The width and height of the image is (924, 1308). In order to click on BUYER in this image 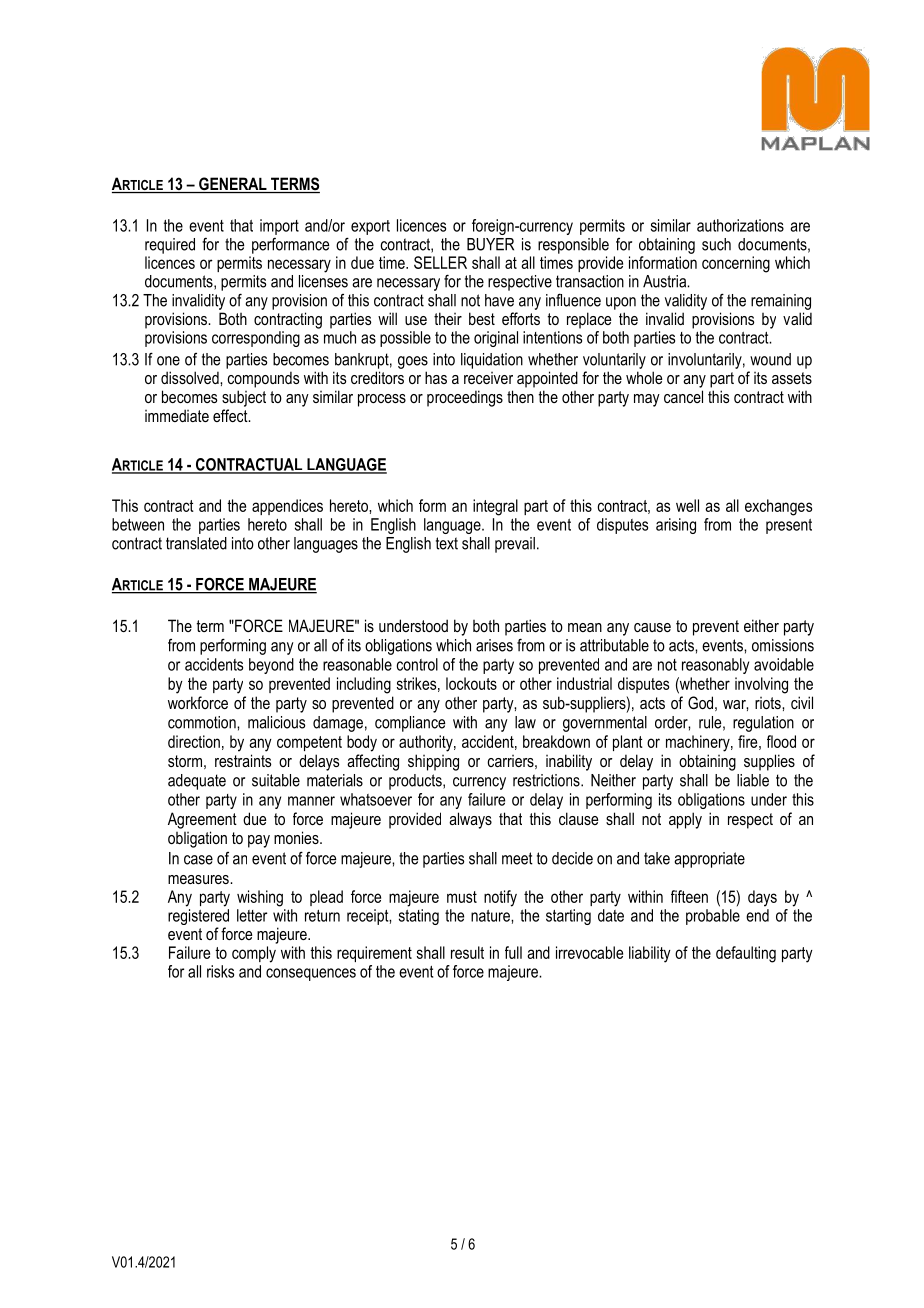, I will do `click(490, 244)`.
